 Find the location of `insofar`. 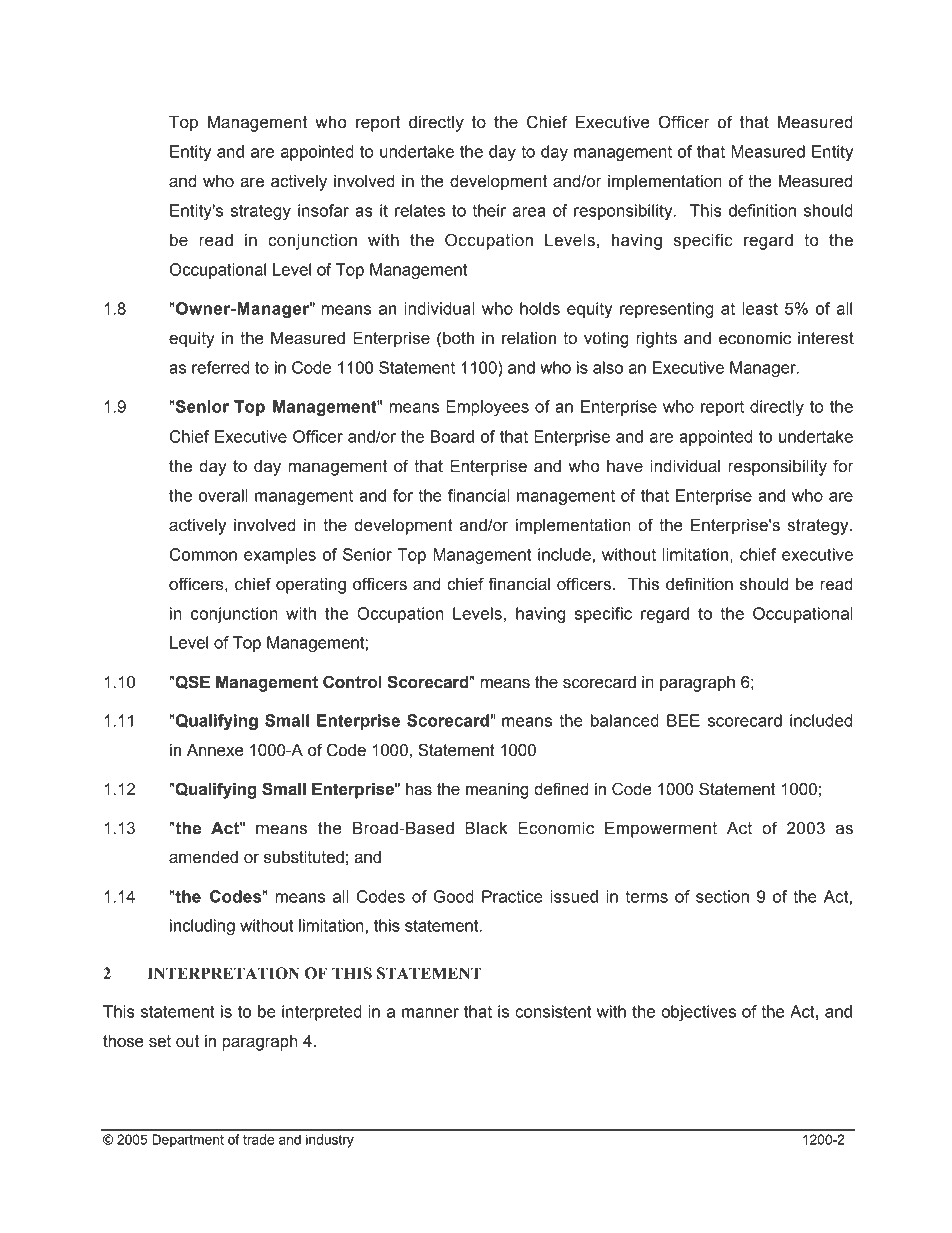

insofar is located at coordinates (323, 210).
